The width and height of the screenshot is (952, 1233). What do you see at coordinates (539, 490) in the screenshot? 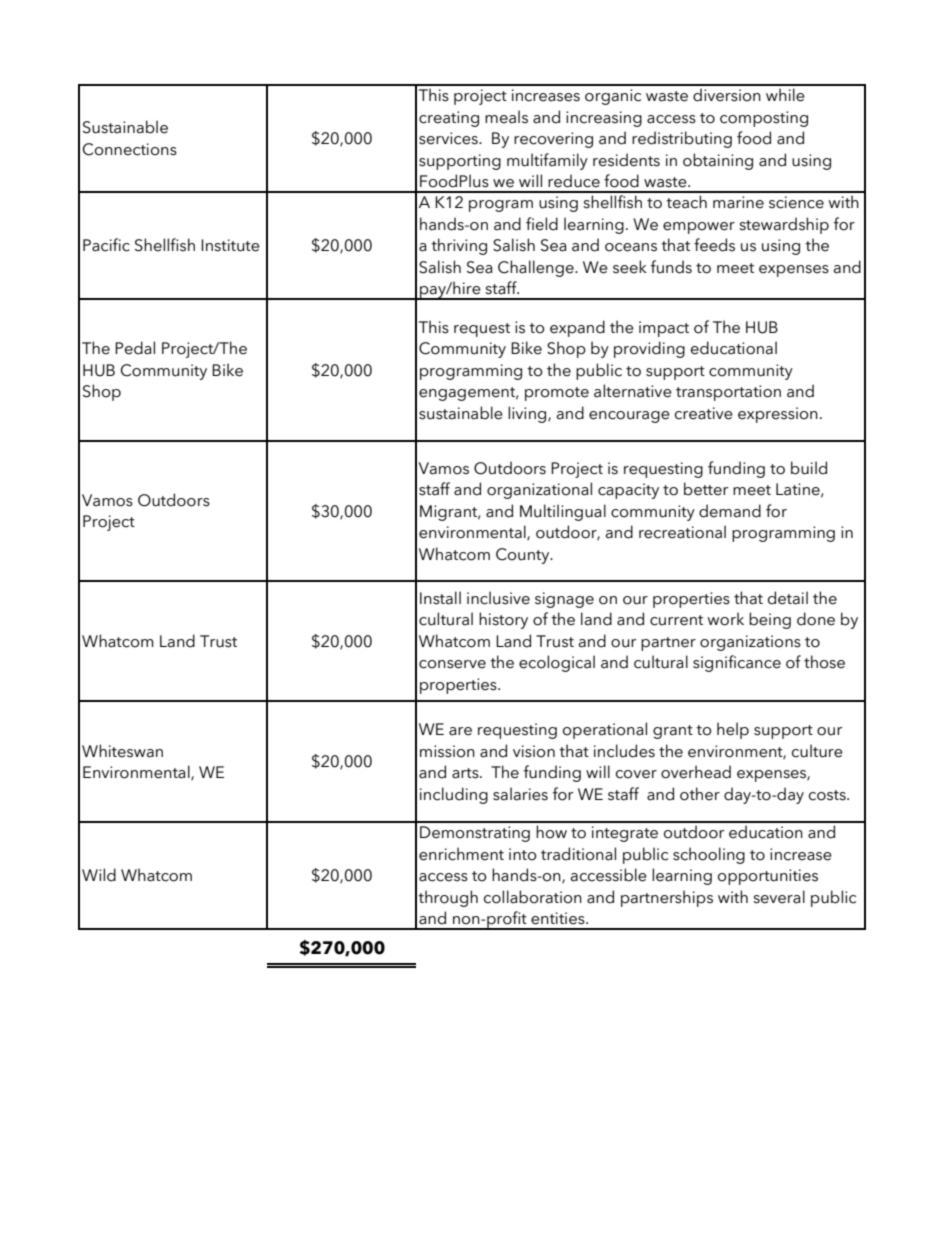
I see `organizational` at bounding box center [539, 490].
